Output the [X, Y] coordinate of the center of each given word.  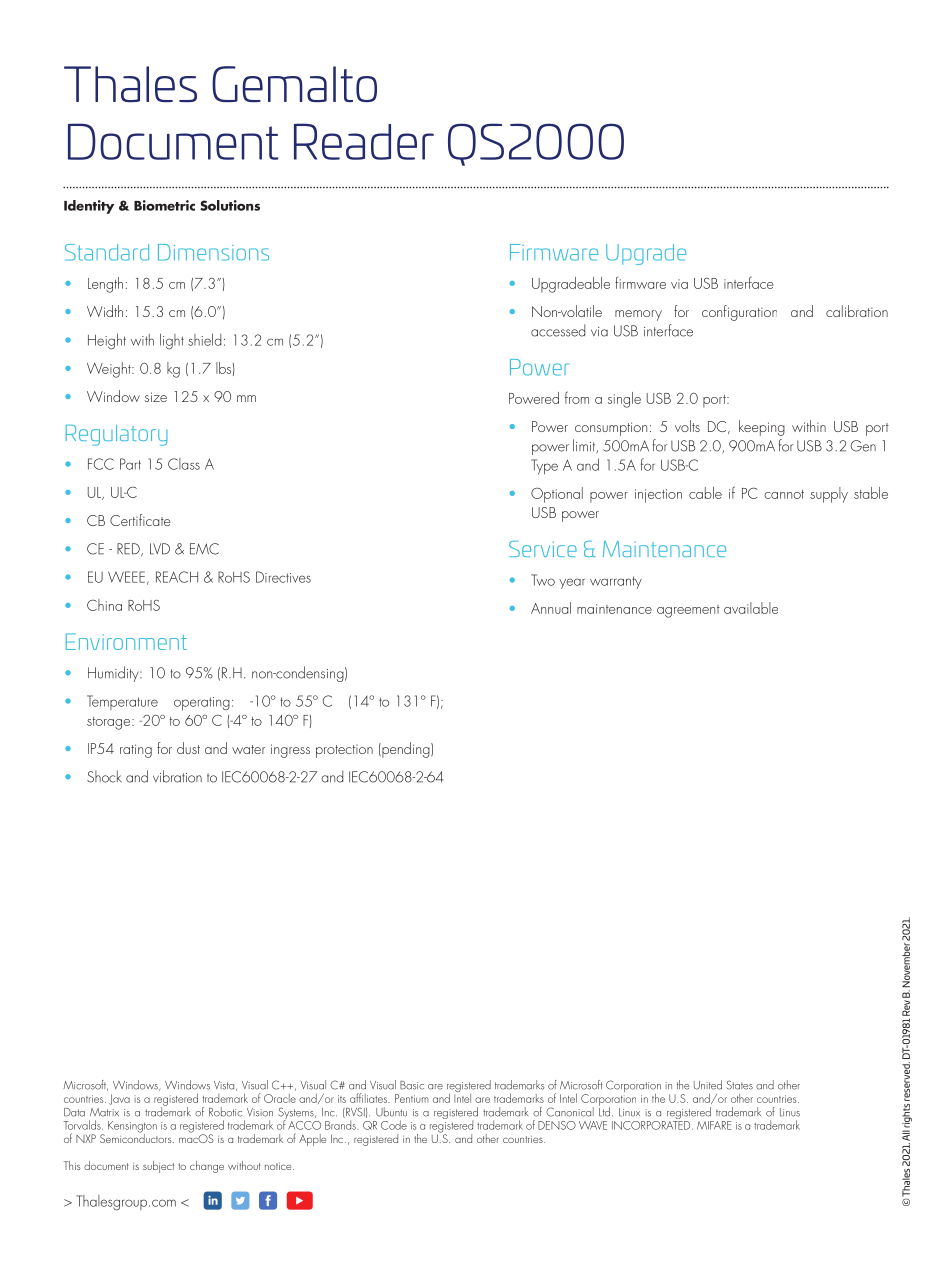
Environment [126, 641]
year [572, 583]
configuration [739, 313]
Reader [364, 141]
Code [394, 1125]
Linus [790, 1112]
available [751, 608]
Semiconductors [137, 1137]
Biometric [164, 205]
